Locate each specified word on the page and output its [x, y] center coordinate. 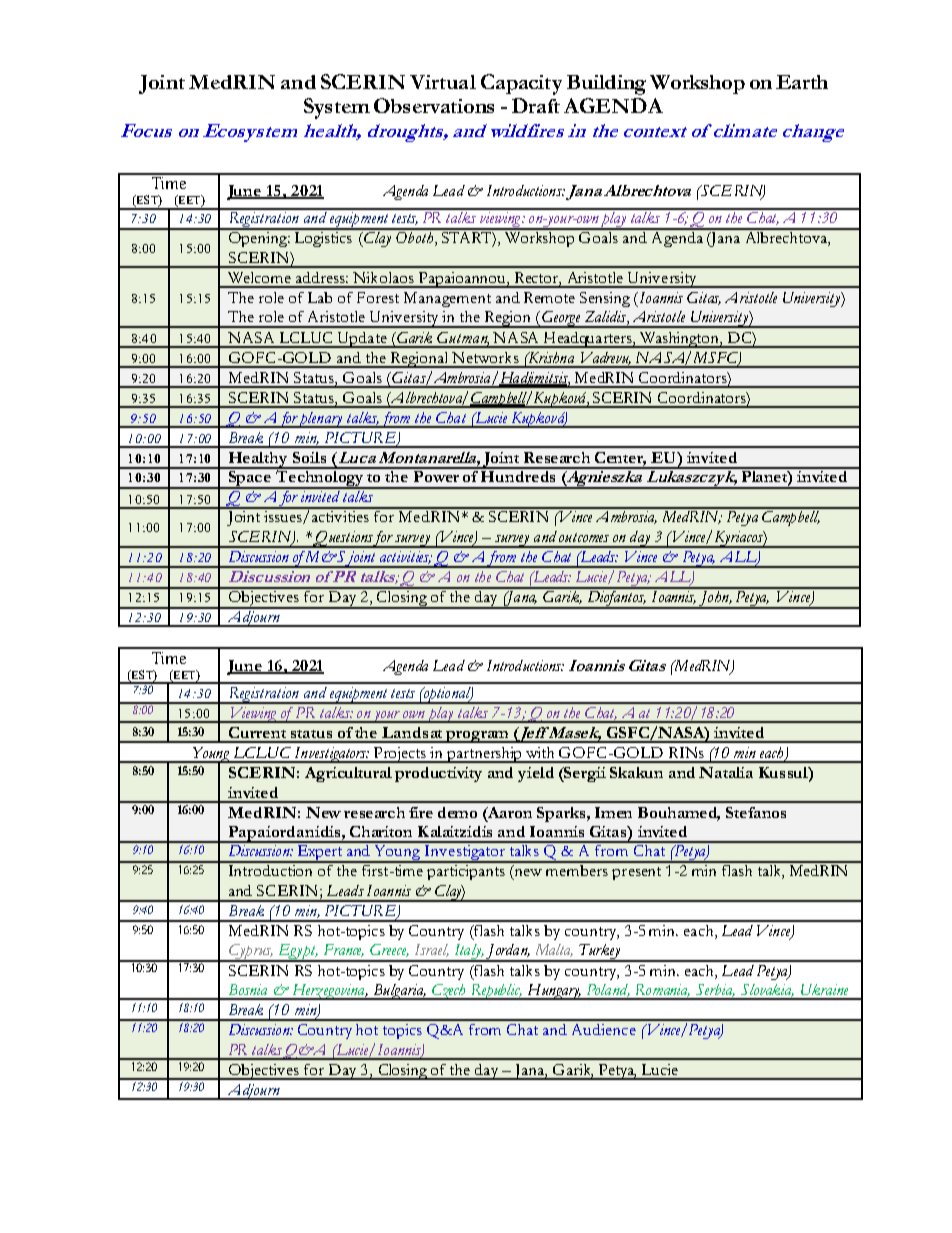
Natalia [726, 772]
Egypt [296, 953]
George [562, 319]
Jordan [507, 953]
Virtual [443, 82]
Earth [802, 82]
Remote [549, 297]
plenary [320, 420]
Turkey [600, 953]
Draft [536, 105]
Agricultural [348, 774]
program [477, 737]
